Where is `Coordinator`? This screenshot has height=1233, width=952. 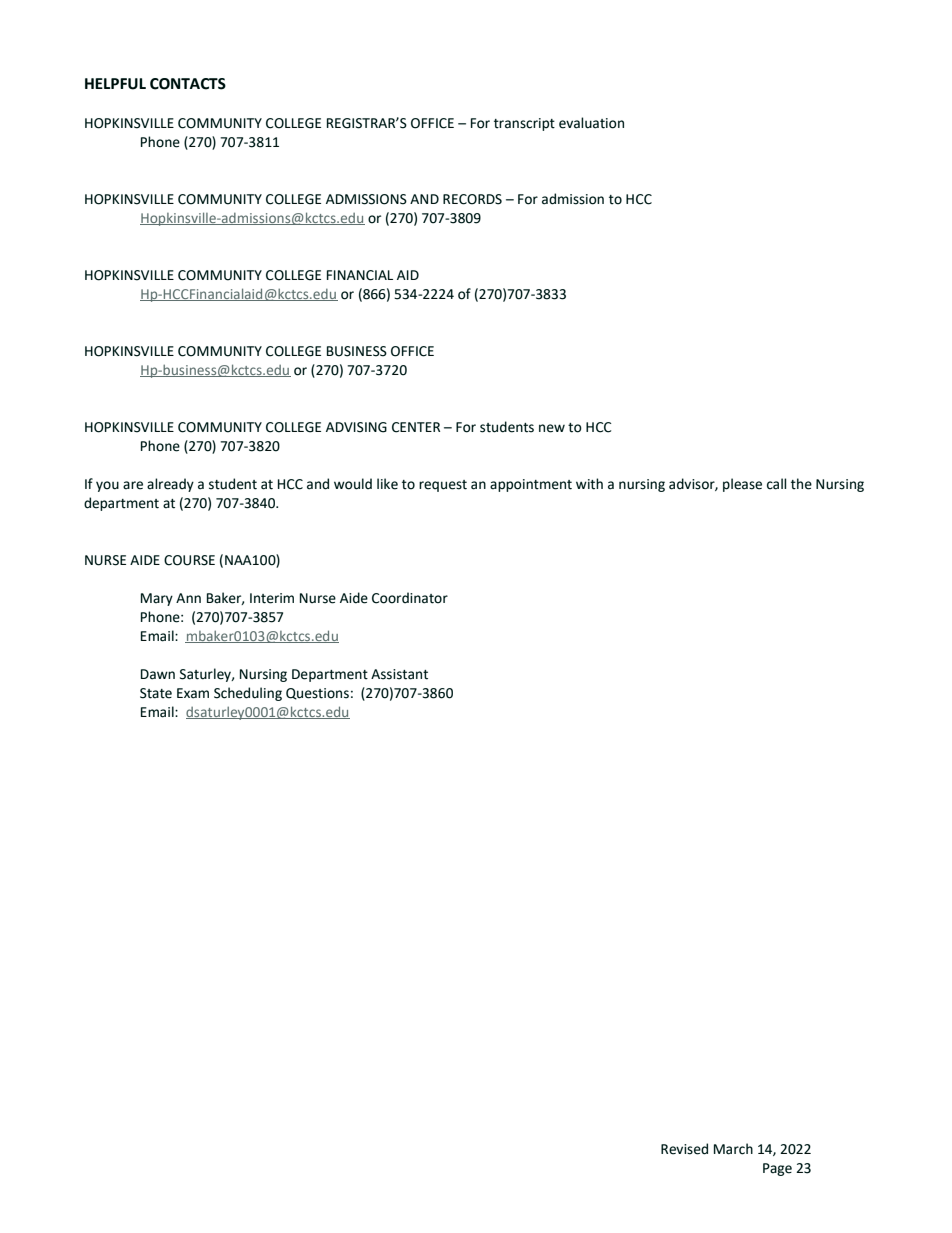
Coordinator is located at coordinates (410, 598).
